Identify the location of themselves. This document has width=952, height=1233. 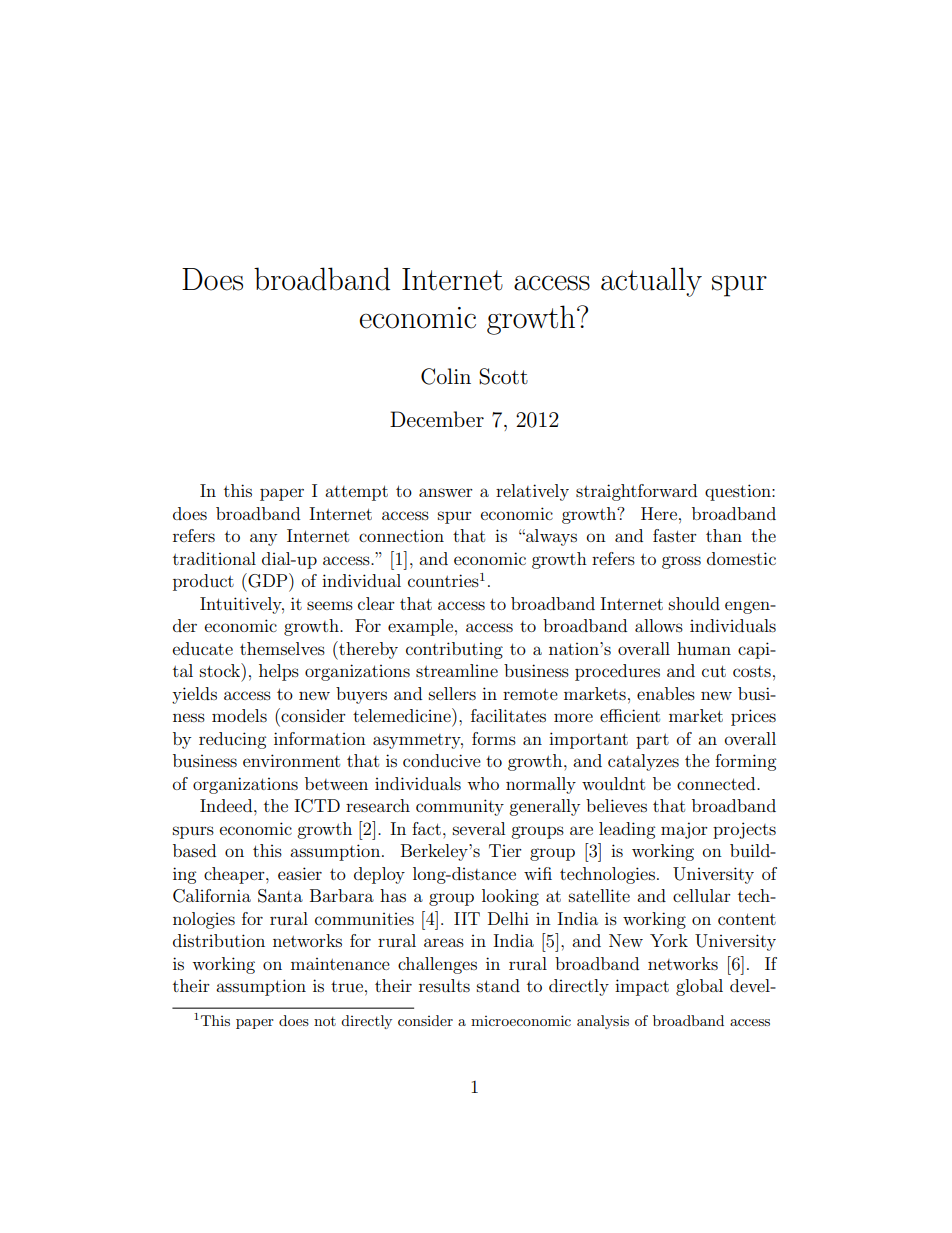
(282, 648).
